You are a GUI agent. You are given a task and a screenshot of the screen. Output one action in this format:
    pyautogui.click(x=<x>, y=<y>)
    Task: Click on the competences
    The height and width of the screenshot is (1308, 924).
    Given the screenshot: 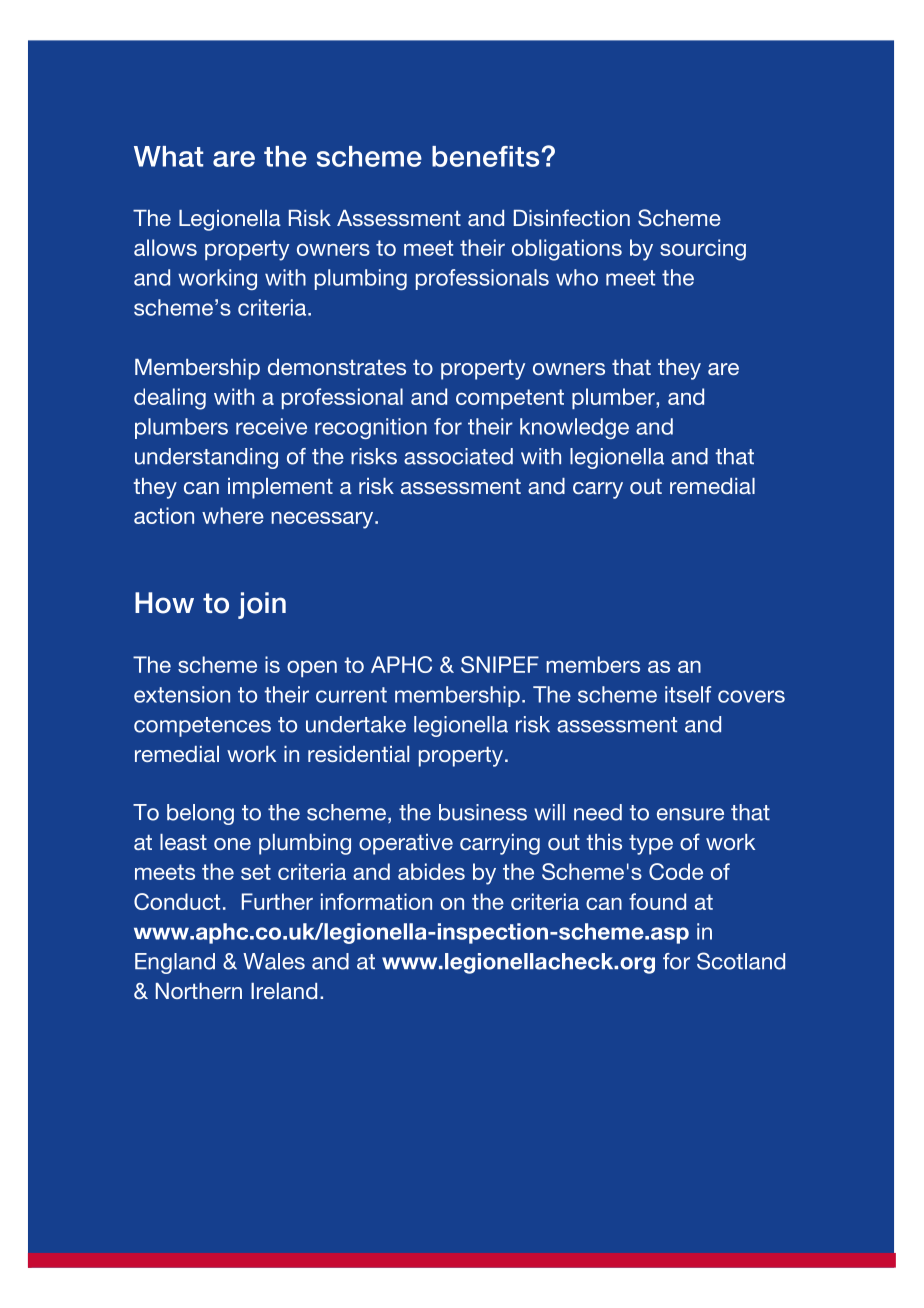 What is the action you would take?
    pyautogui.click(x=202, y=727)
